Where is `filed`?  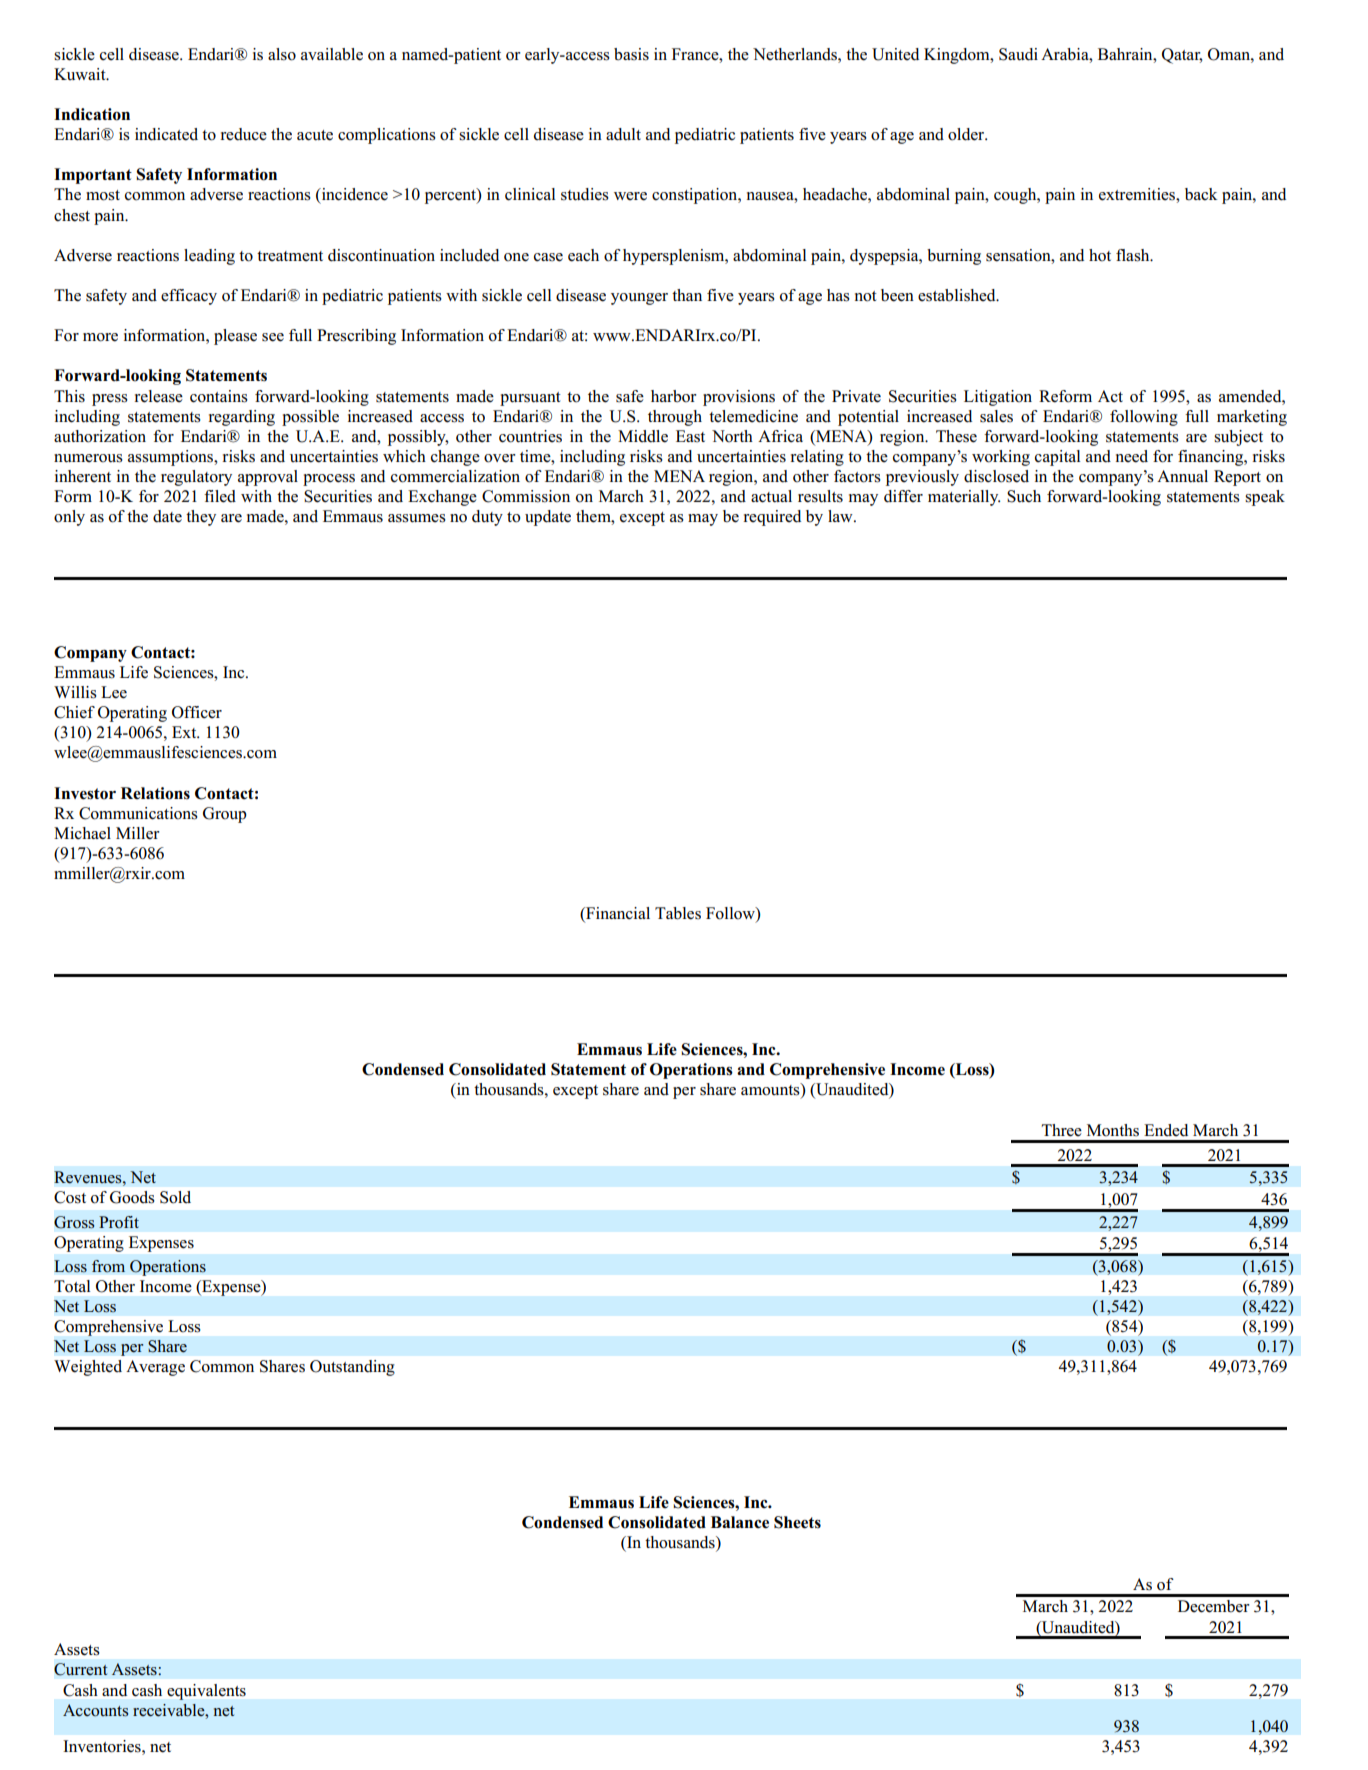 filed is located at coordinates (220, 496).
